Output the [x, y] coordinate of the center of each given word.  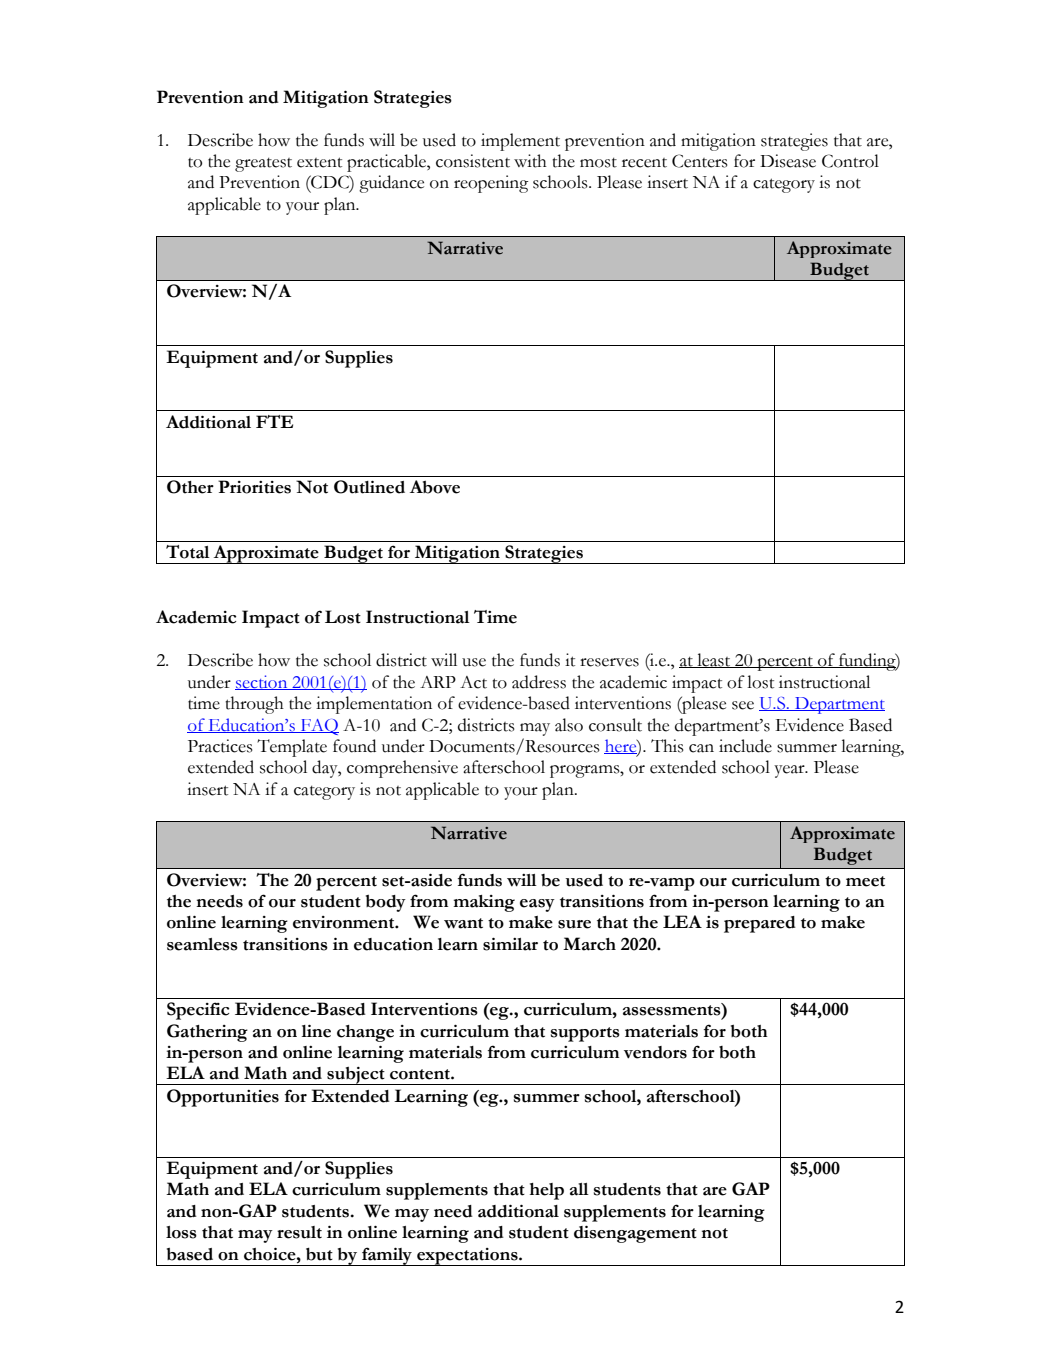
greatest [263, 165]
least [714, 660]
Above [435, 487]
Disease [788, 161]
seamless [202, 944]
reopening [491, 184]
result [299, 1232]
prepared [760, 924]
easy [537, 905]
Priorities [254, 487]
